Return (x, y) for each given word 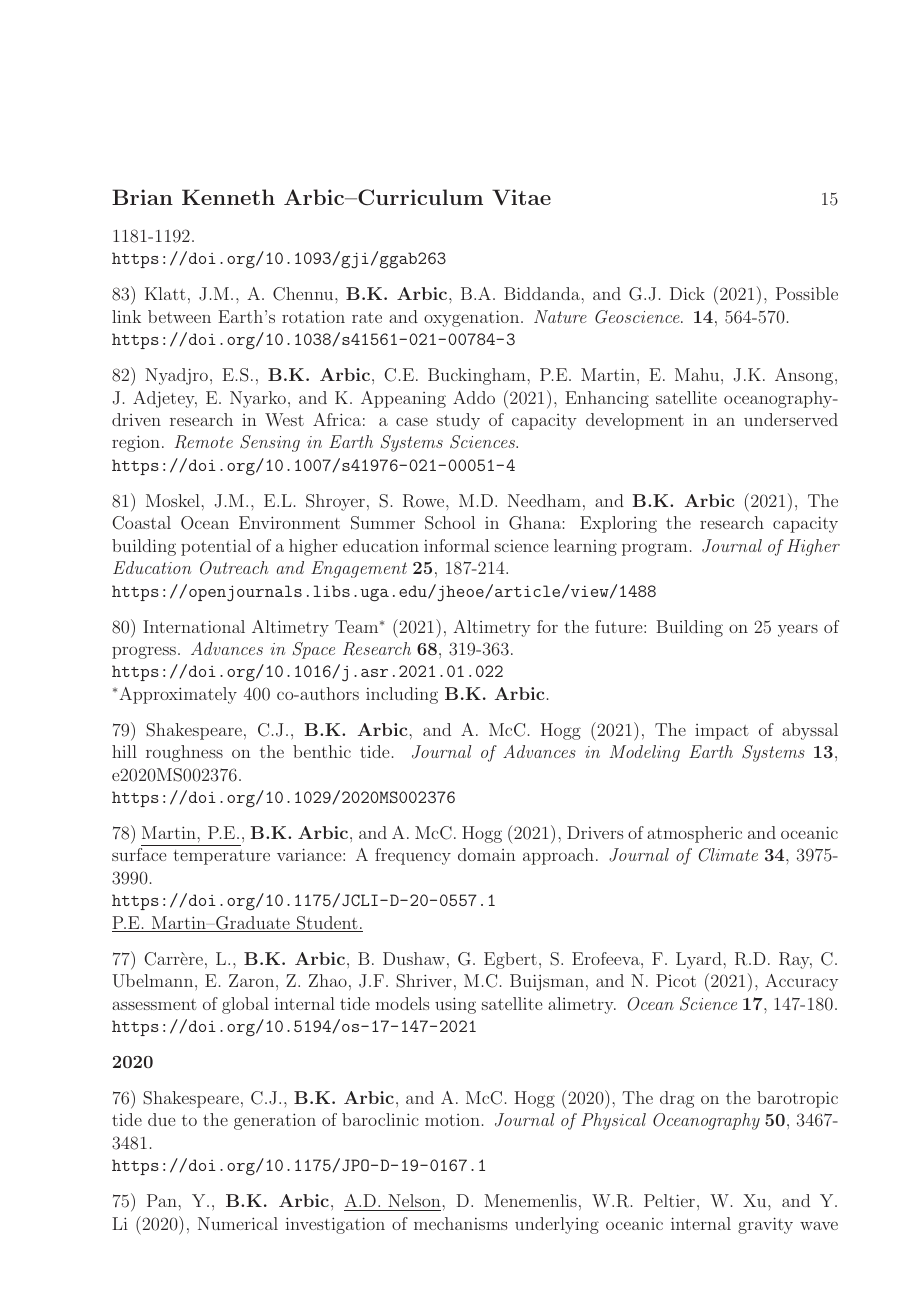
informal (456, 545)
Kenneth (228, 197)
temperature (221, 857)
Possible (807, 293)
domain (487, 854)
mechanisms (460, 1223)
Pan (162, 1200)
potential (216, 547)
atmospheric (694, 834)
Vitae (521, 197)
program (655, 549)
